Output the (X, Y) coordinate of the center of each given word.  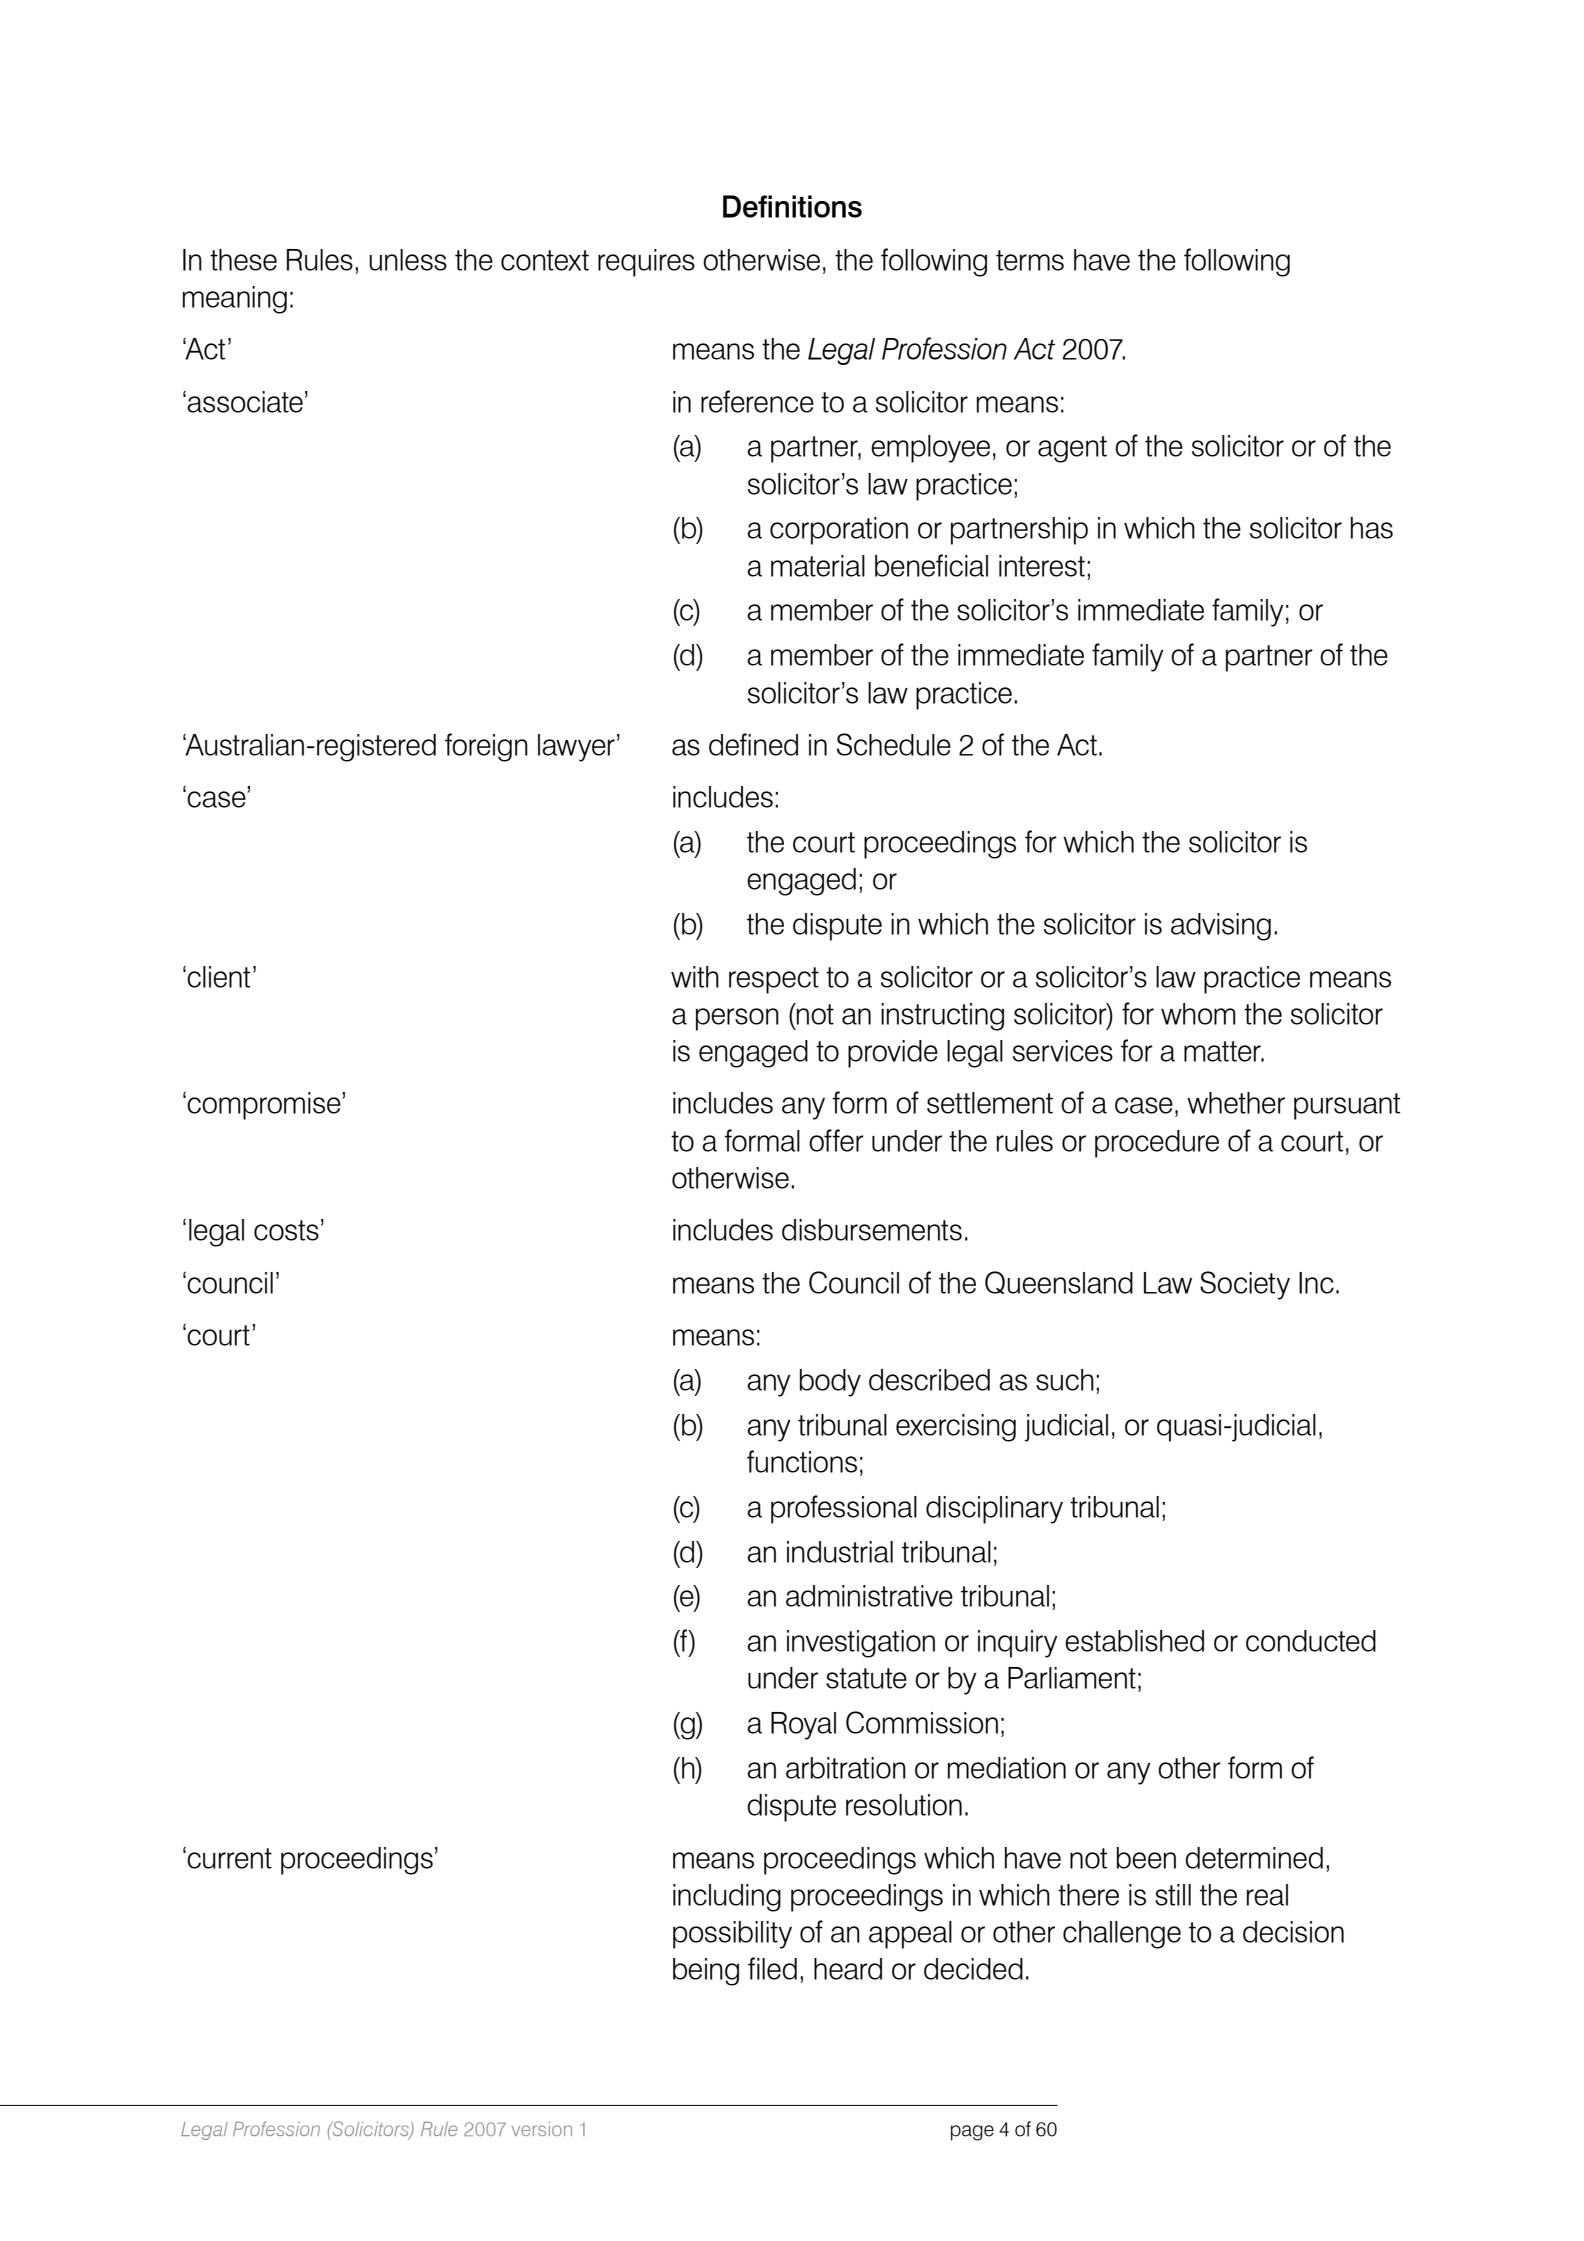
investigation (861, 1644)
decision (1293, 1932)
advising (1221, 927)
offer (836, 1140)
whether (1236, 1103)
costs (286, 1230)
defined (753, 744)
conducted (1311, 1641)
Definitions (792, 206)
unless (408, 260)
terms (1030, 260)
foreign (486, 747)
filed (772, 1968)
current (229, 1858)
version (542, 2129)
